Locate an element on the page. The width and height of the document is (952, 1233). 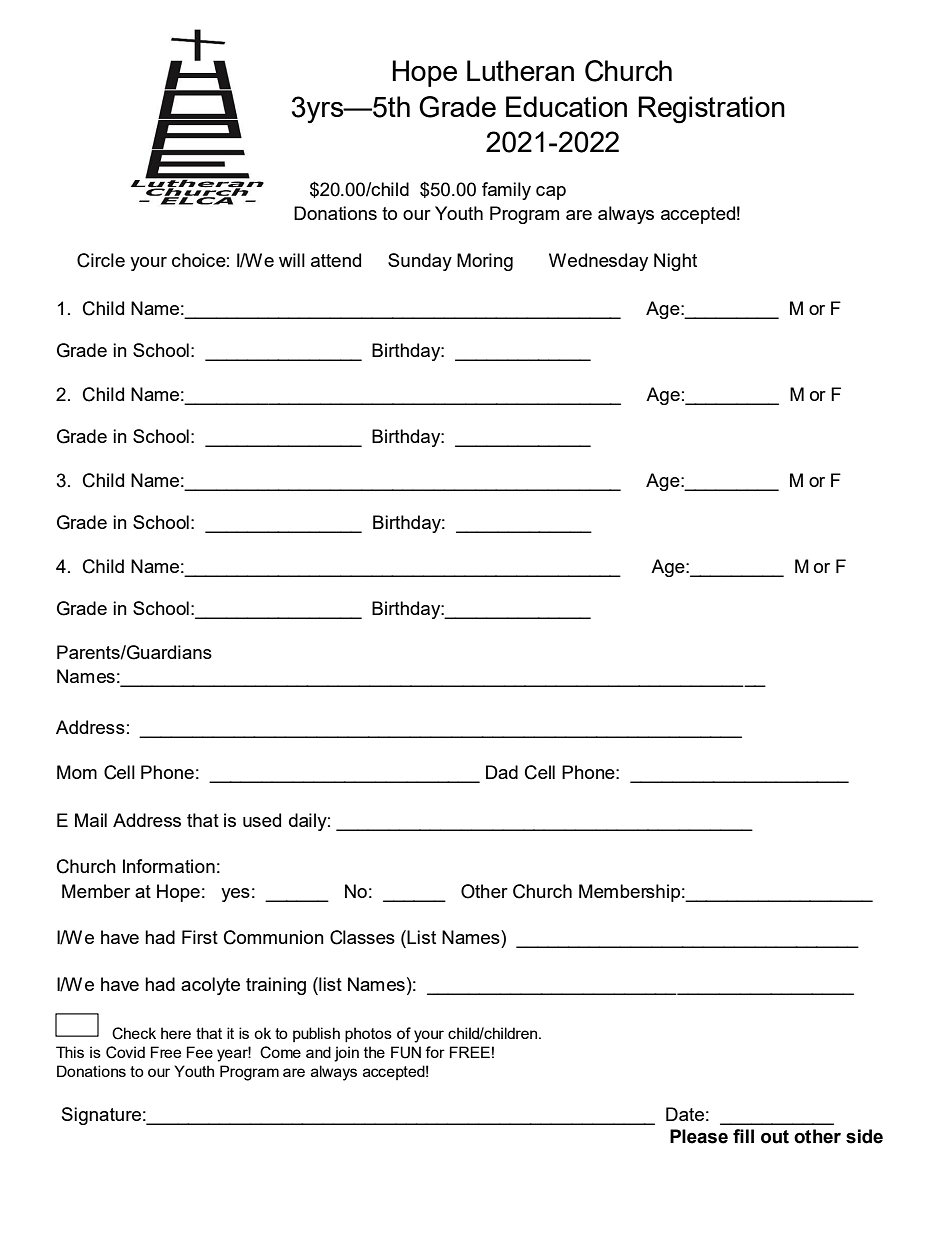
Moring is located at coordinates (485, 262).
